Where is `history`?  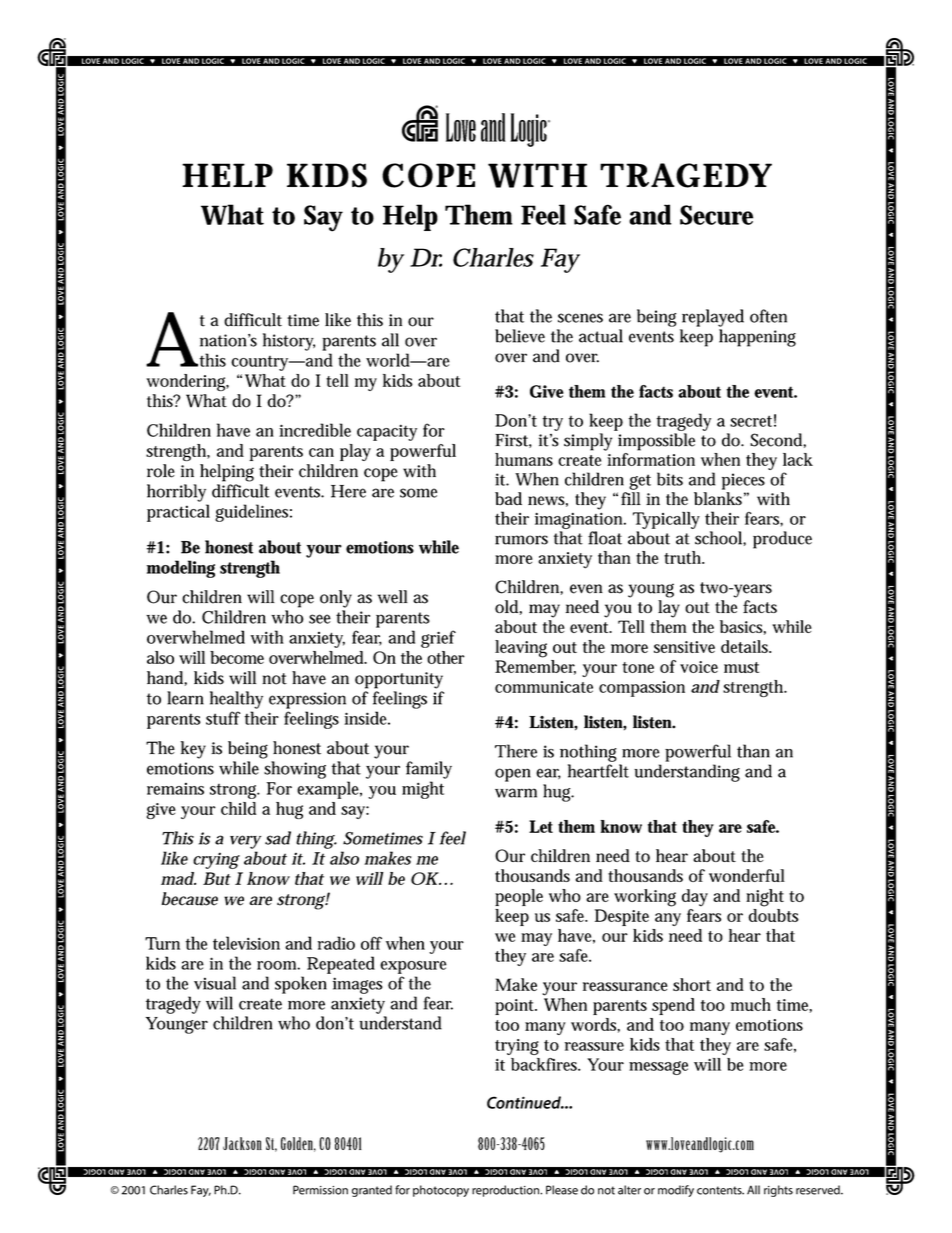 history is located at coordinates (289, 342).
